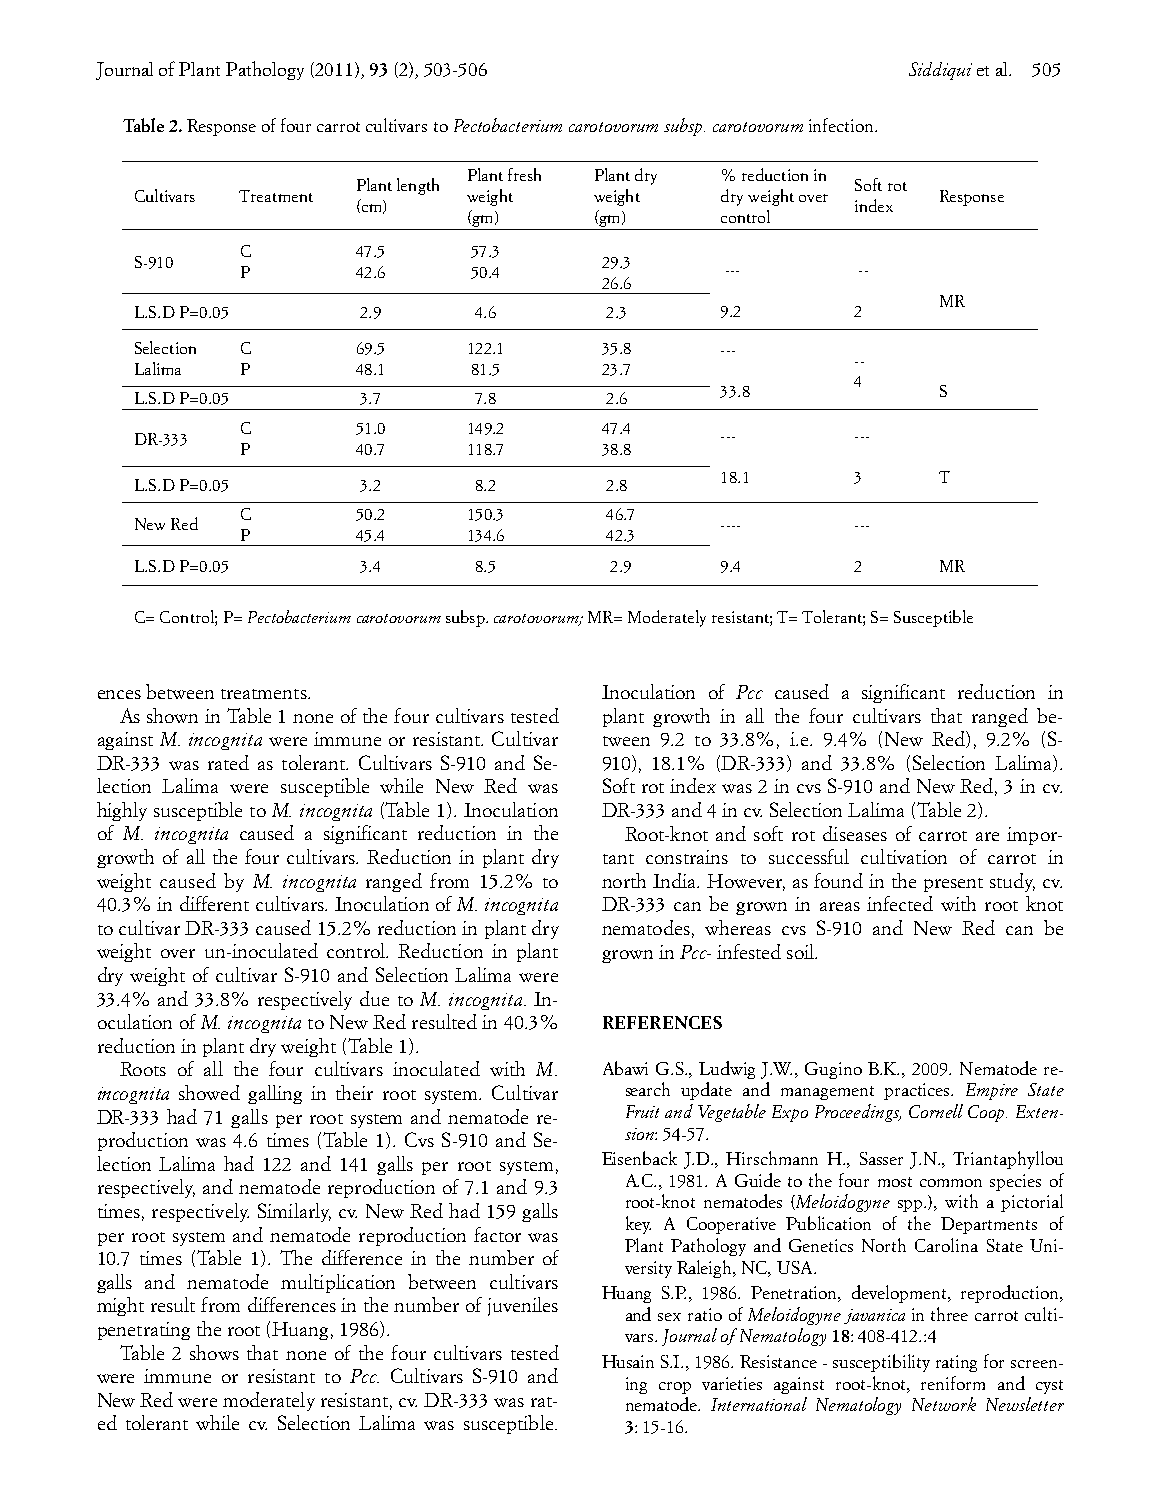  I want to click on successful, so click(809, 856).
